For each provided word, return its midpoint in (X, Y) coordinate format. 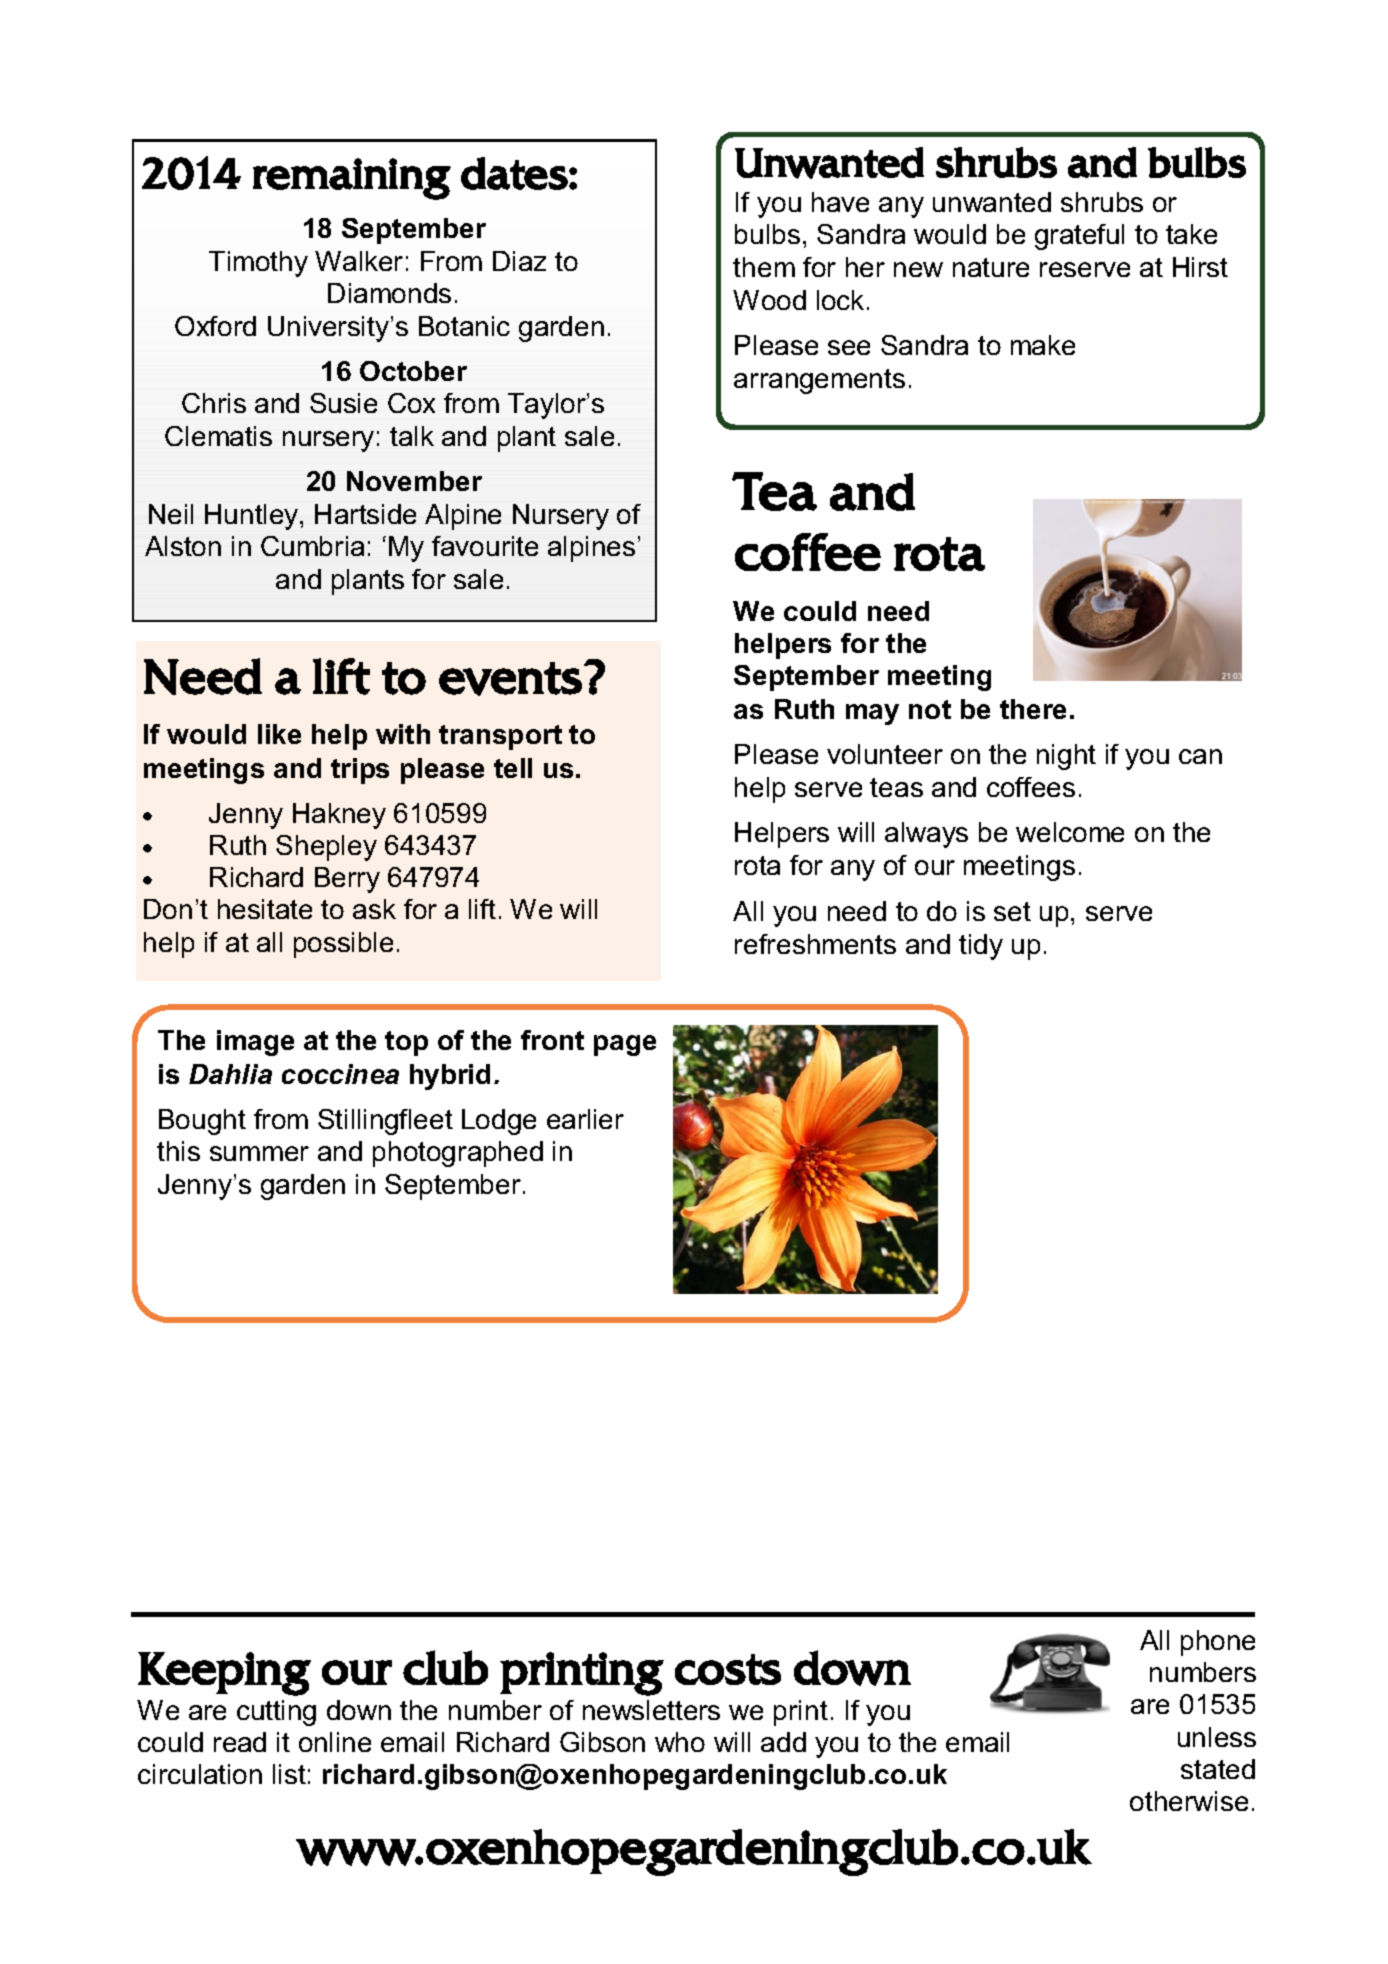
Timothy (258, 264)
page (625, 1045)
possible (343, 945)
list (289, 1774)
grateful (1079, 237)
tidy (981, 947)
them (764, 267)
